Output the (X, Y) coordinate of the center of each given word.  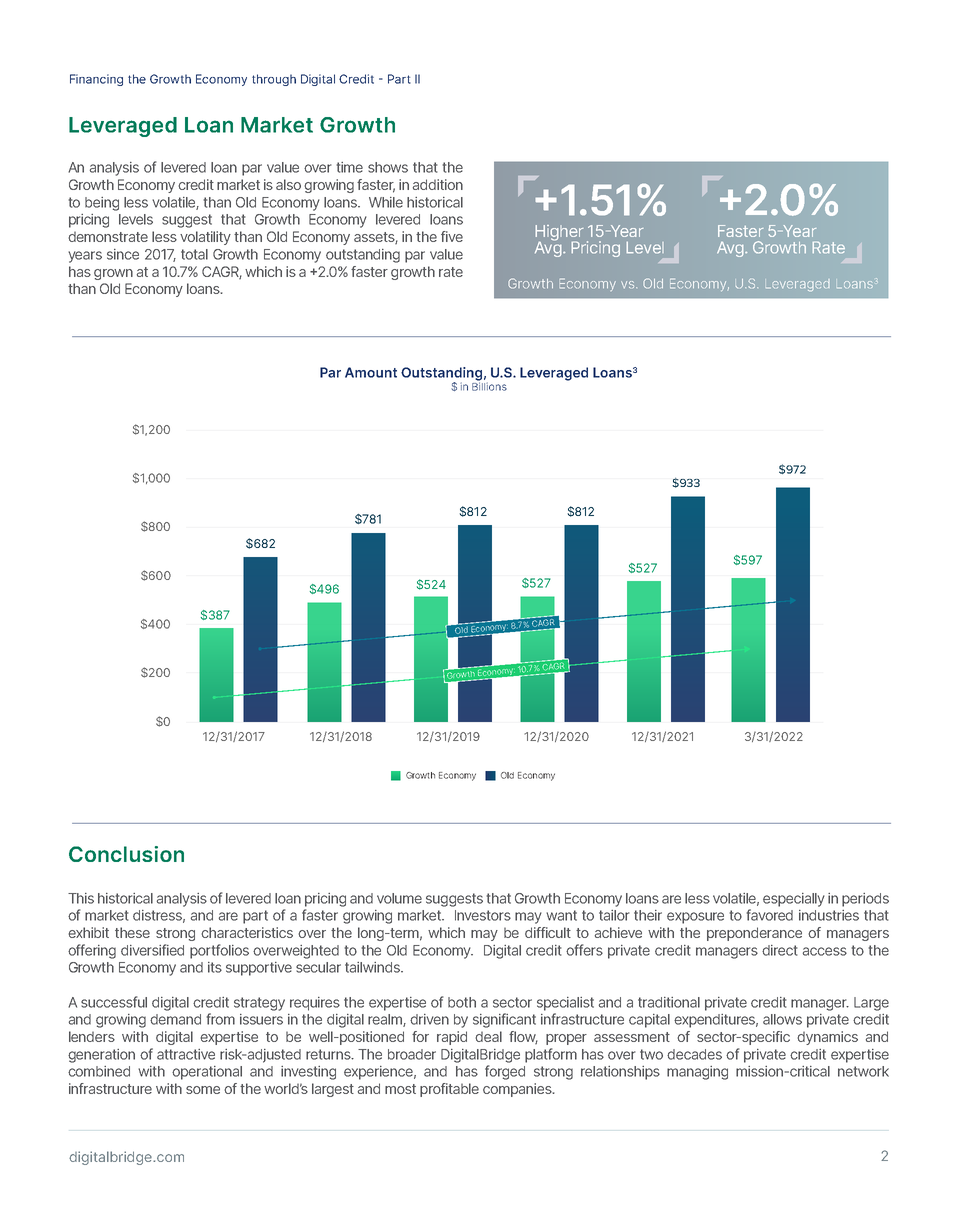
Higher (559, 234)
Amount (371, 372)
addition (438, 184)
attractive (186, 1054)
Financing (96, 80)
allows (782, 1019)
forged (505, 1072)
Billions (489, 385)
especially (794, 900)
